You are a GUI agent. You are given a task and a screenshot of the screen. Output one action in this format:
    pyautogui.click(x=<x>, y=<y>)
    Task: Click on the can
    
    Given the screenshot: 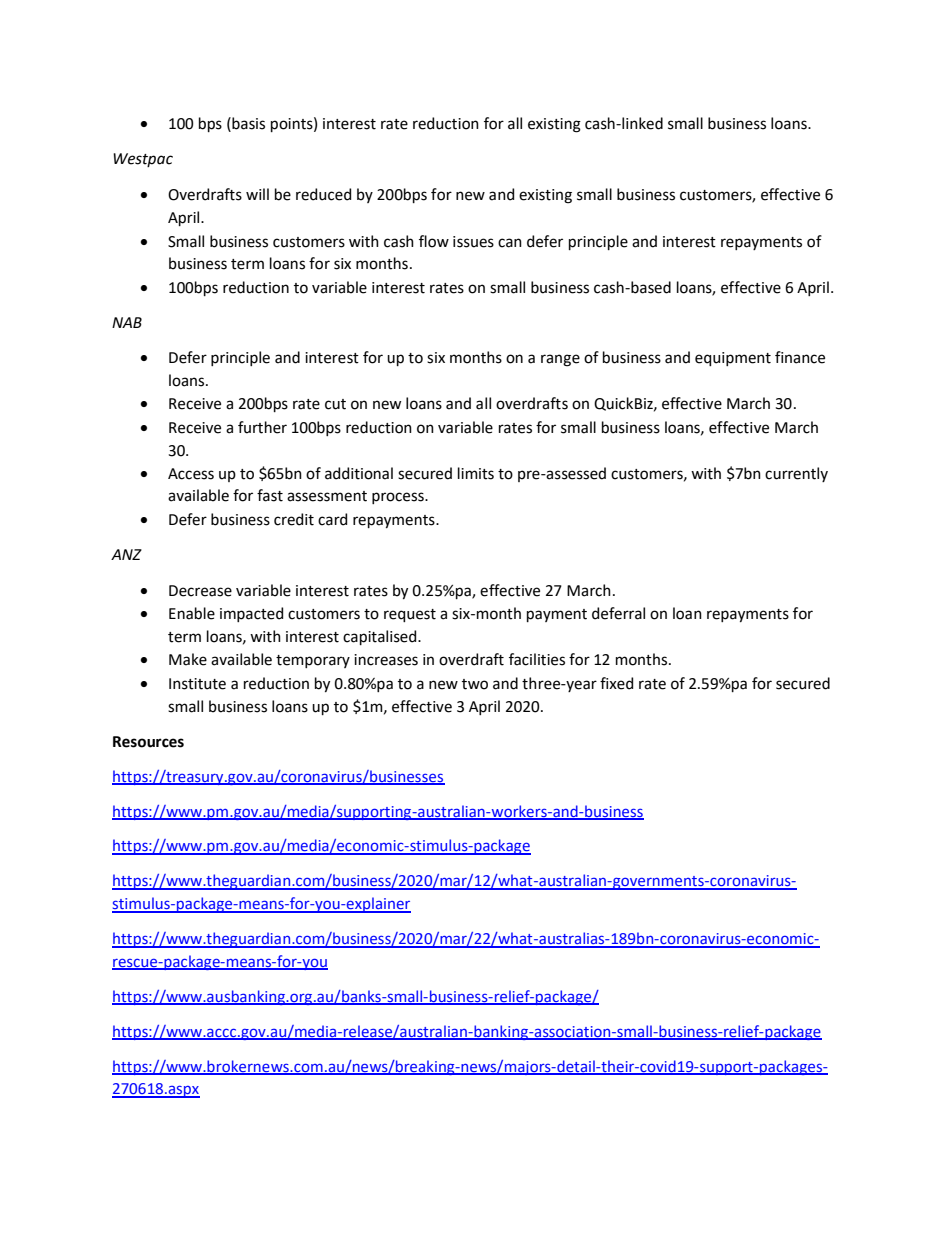 What is the action you would take?
    pyautogui.click(x=510, y=243)
